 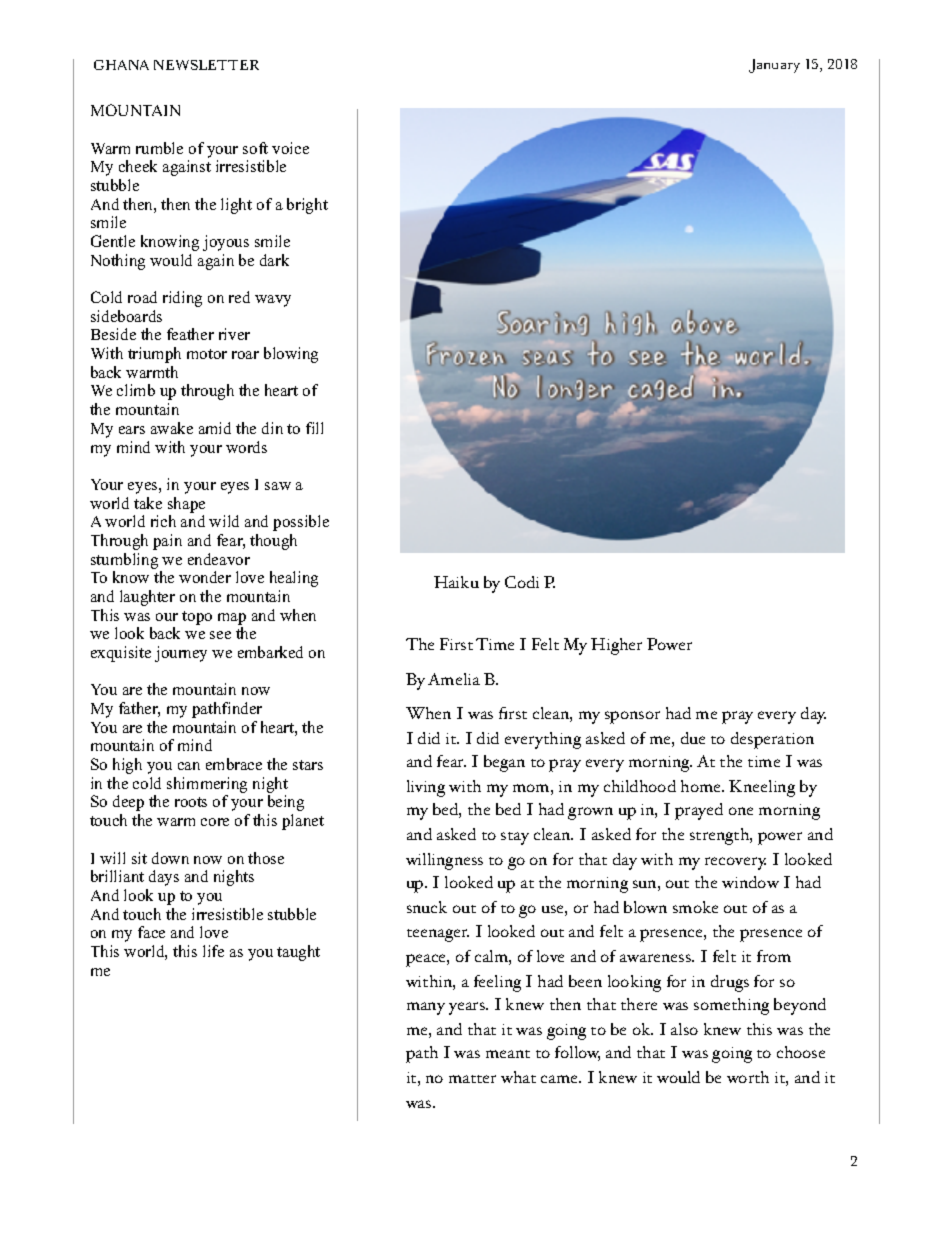 I want to click on NEWSLETTER, so click(x=206, y=65).
